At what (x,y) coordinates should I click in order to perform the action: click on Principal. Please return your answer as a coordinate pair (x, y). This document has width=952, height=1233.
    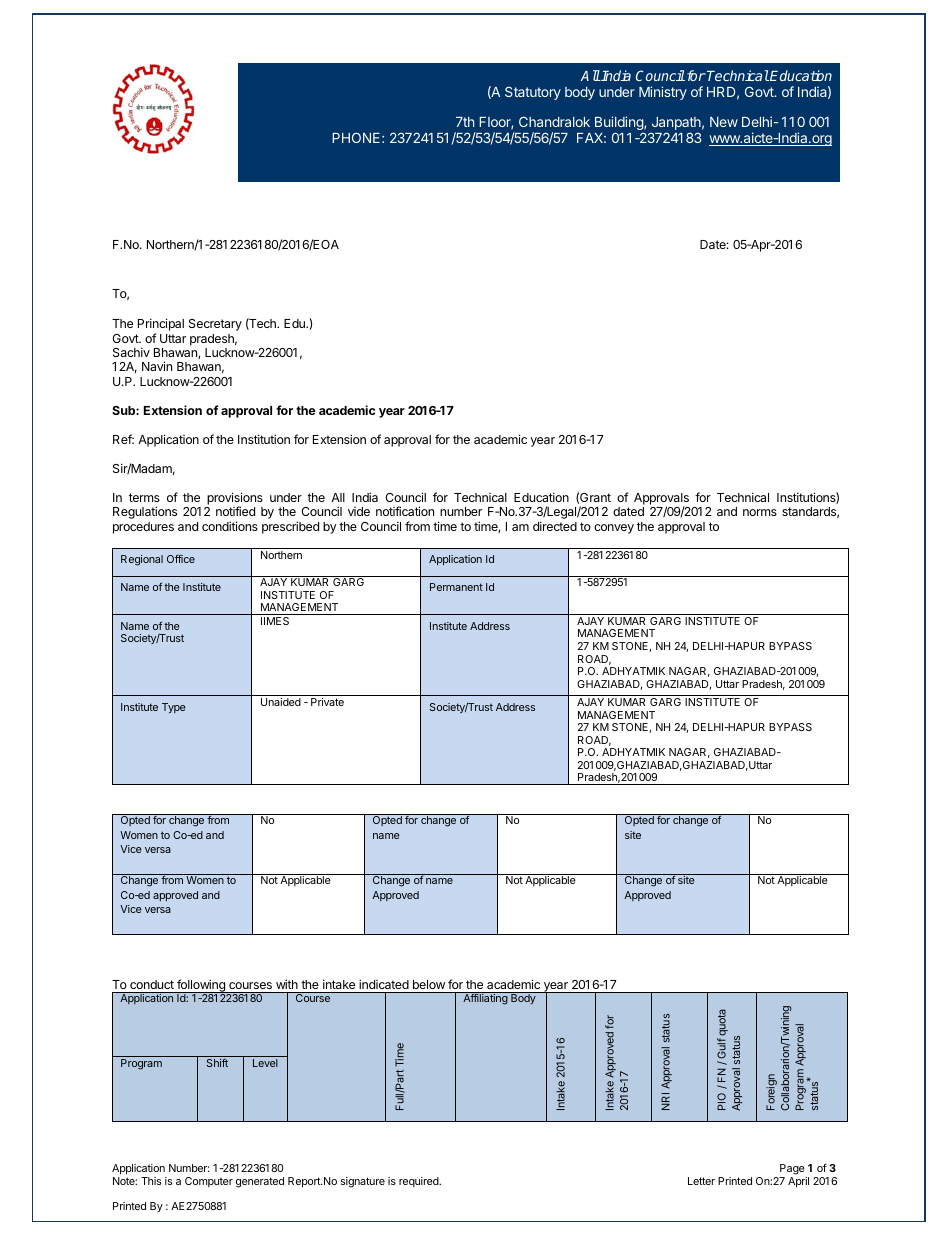
    Looking at the image, I should click on (161, 326).
